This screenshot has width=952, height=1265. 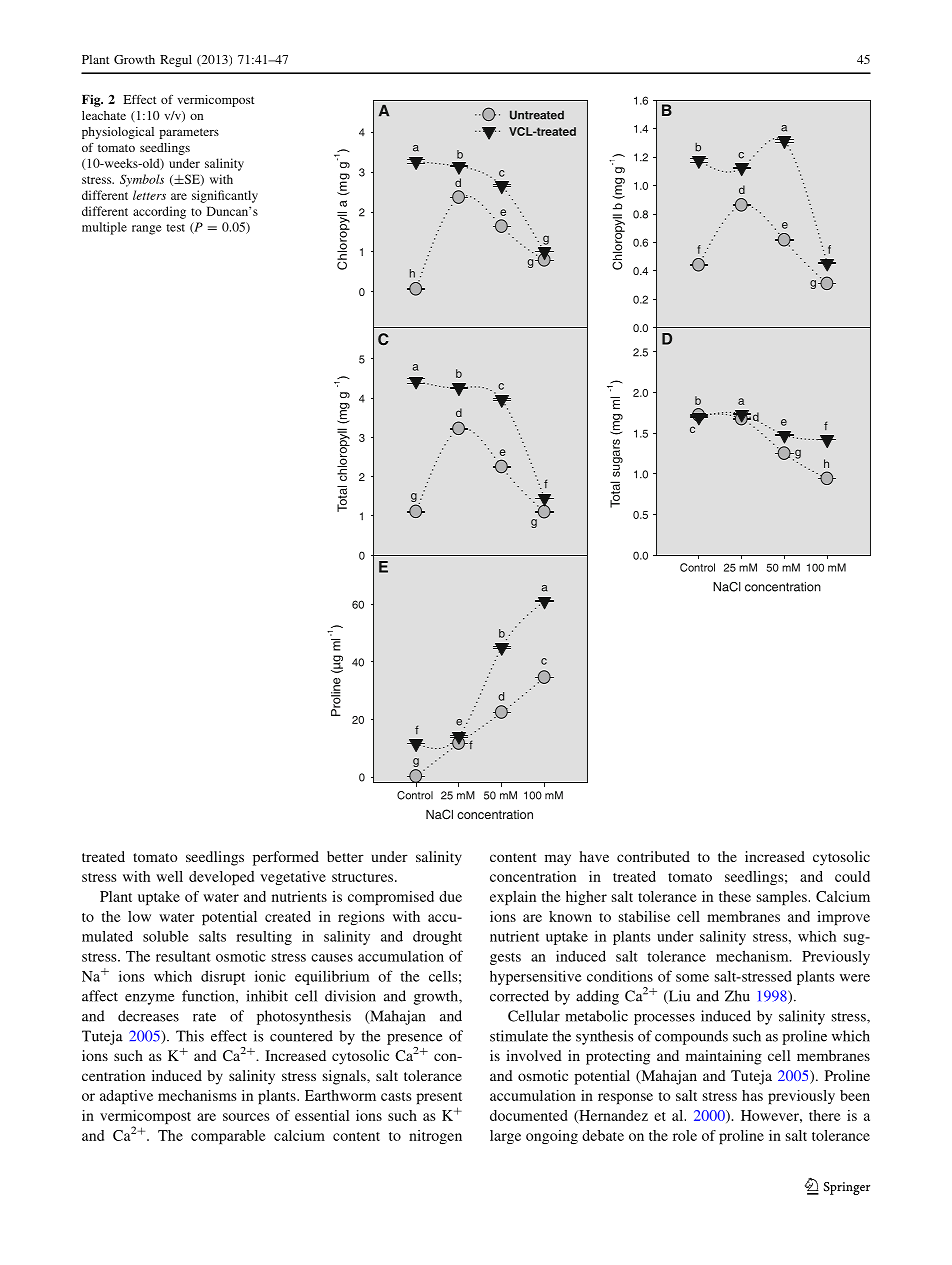 I want to click on samples, so click(x=782, y=898).
